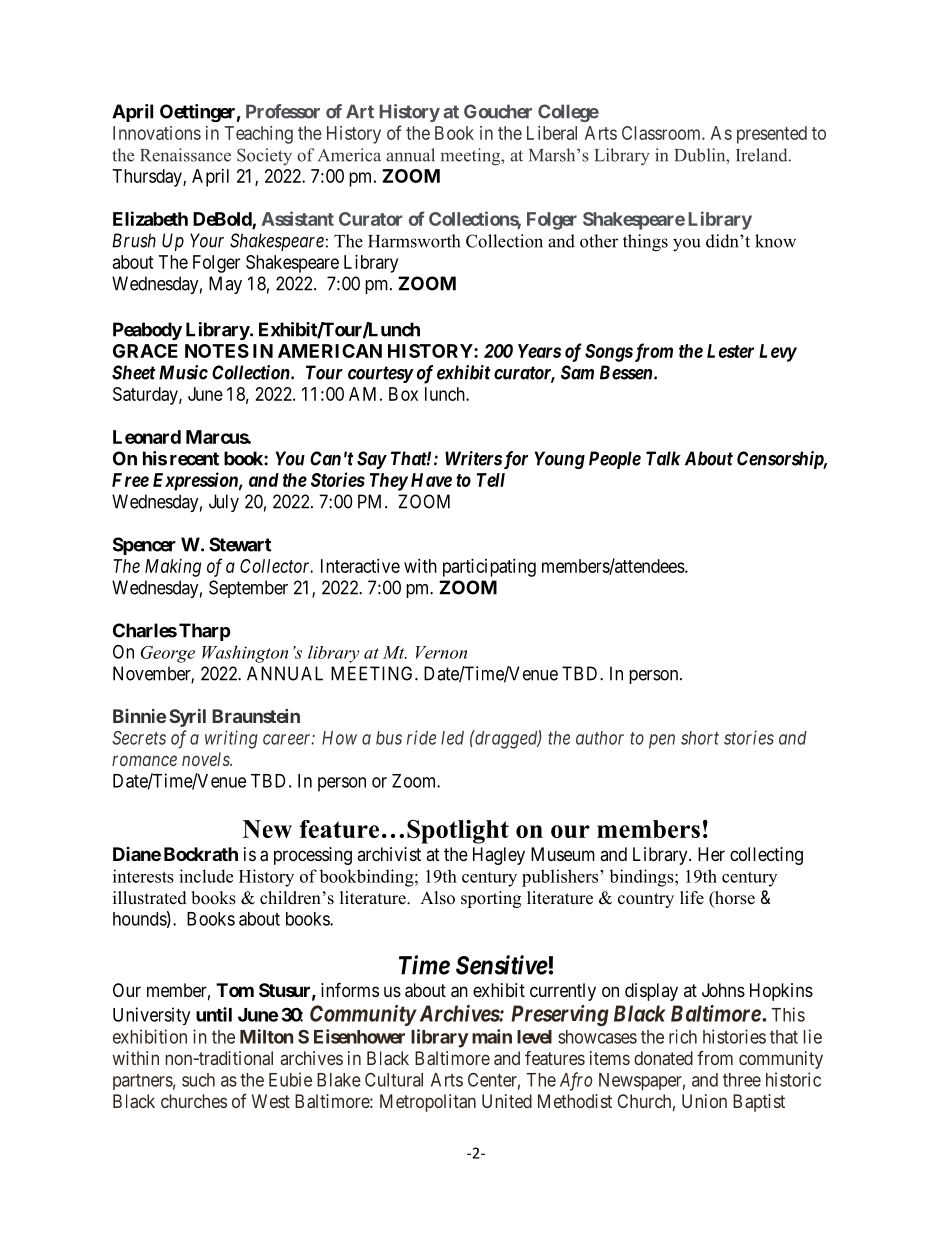 This page has height=1233, width=952. Describe the element at coordinates (552, 133) in the page. I see `Liberal` at that location.
